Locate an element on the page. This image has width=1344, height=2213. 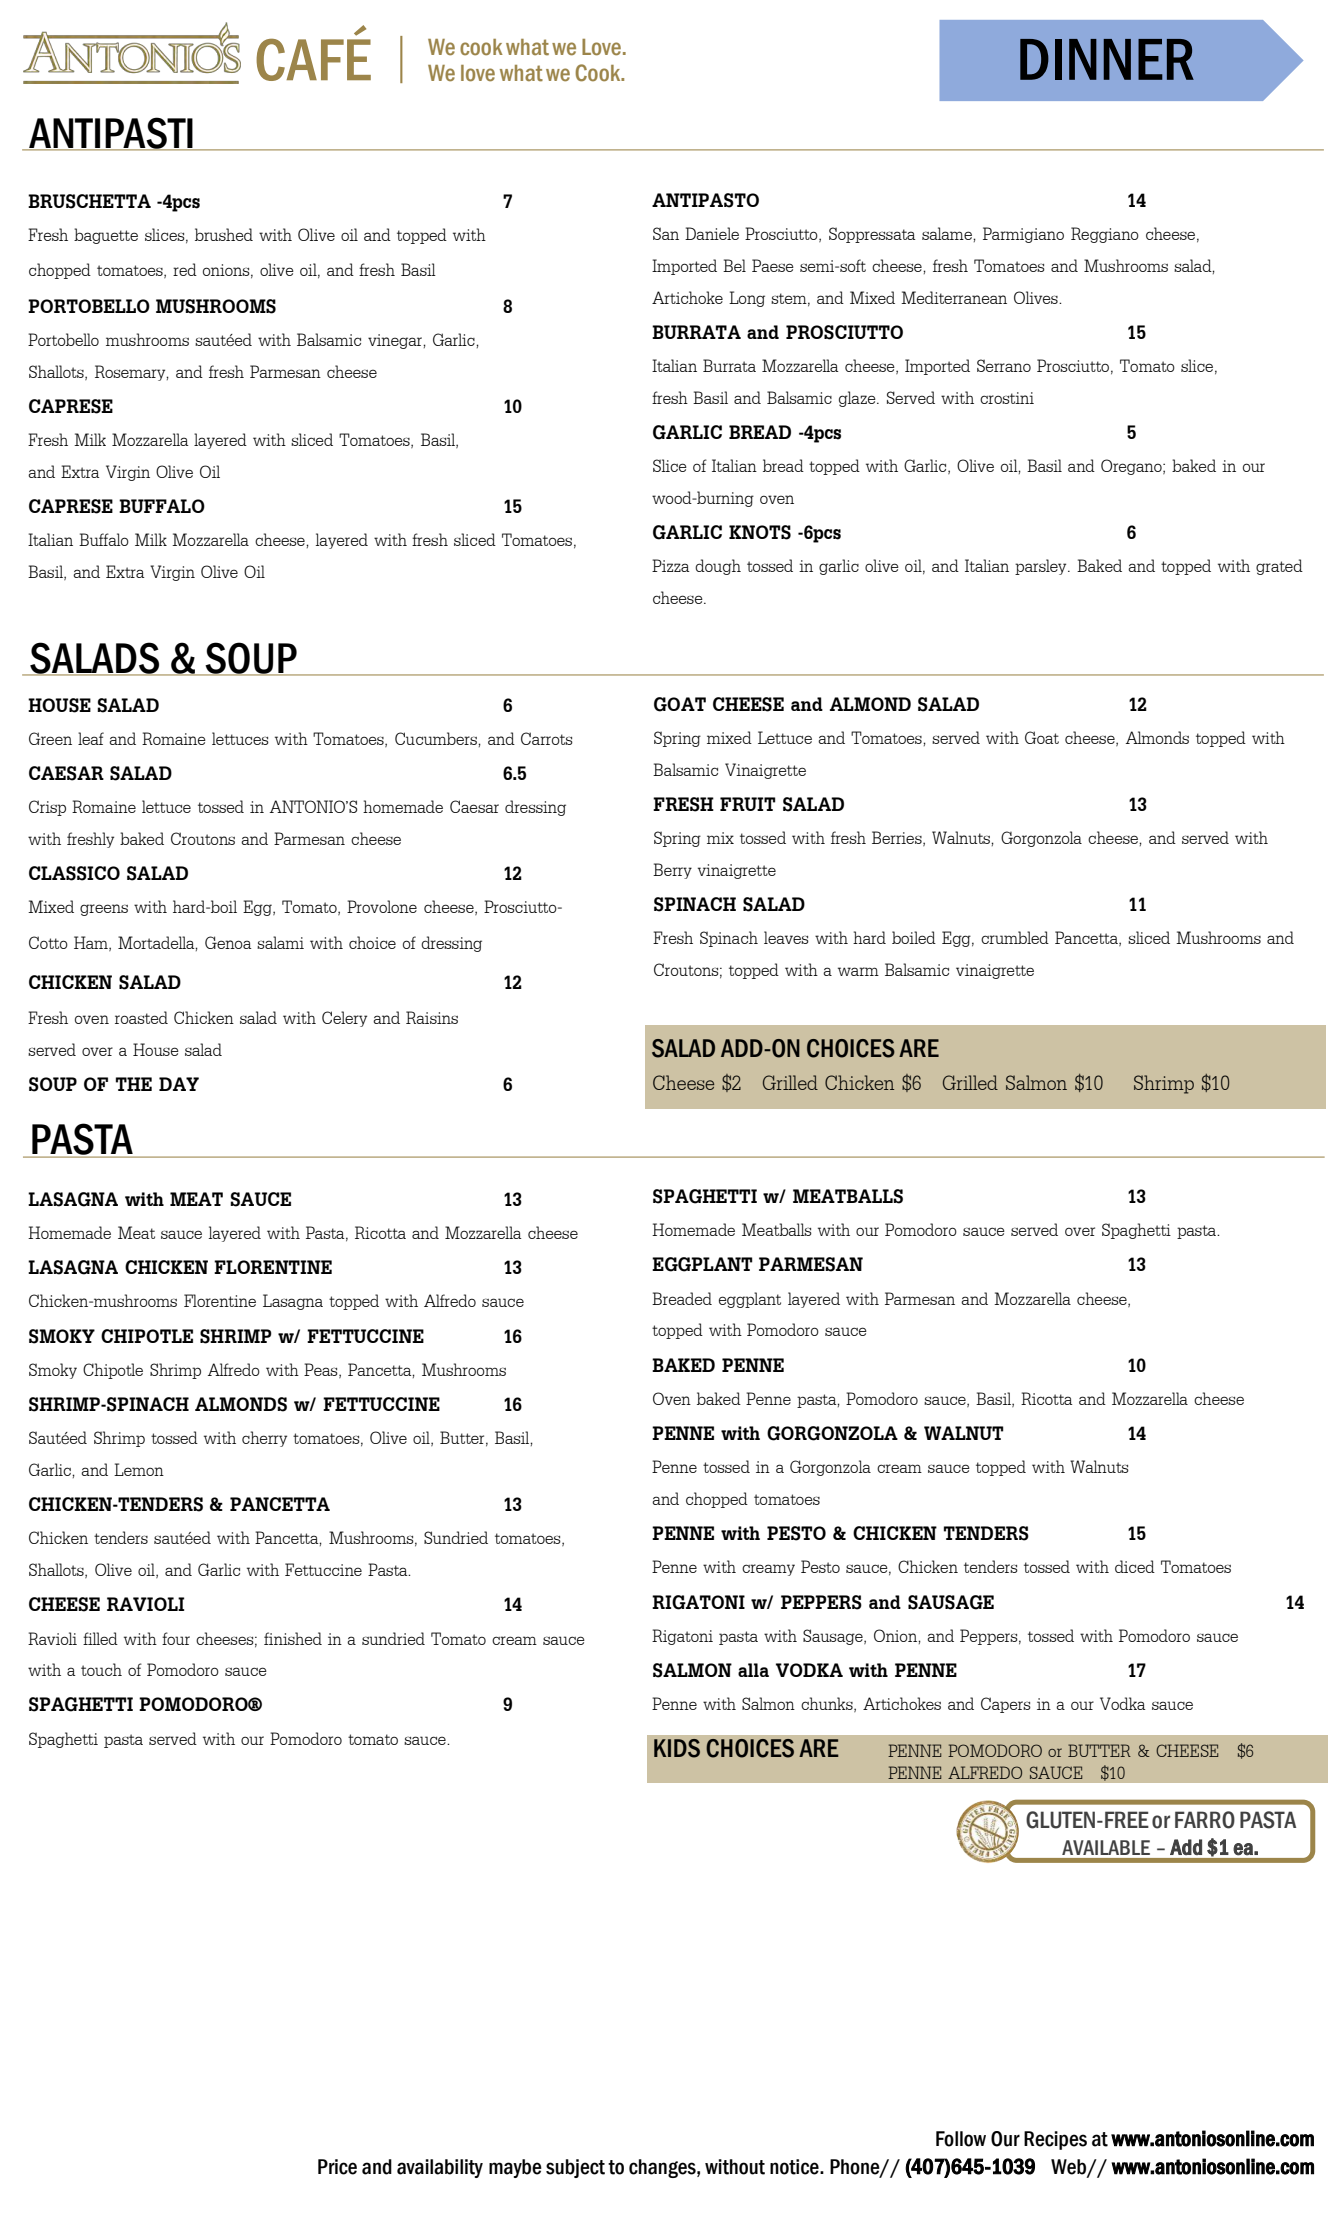
brushed is located at coordinates (224, 234).
